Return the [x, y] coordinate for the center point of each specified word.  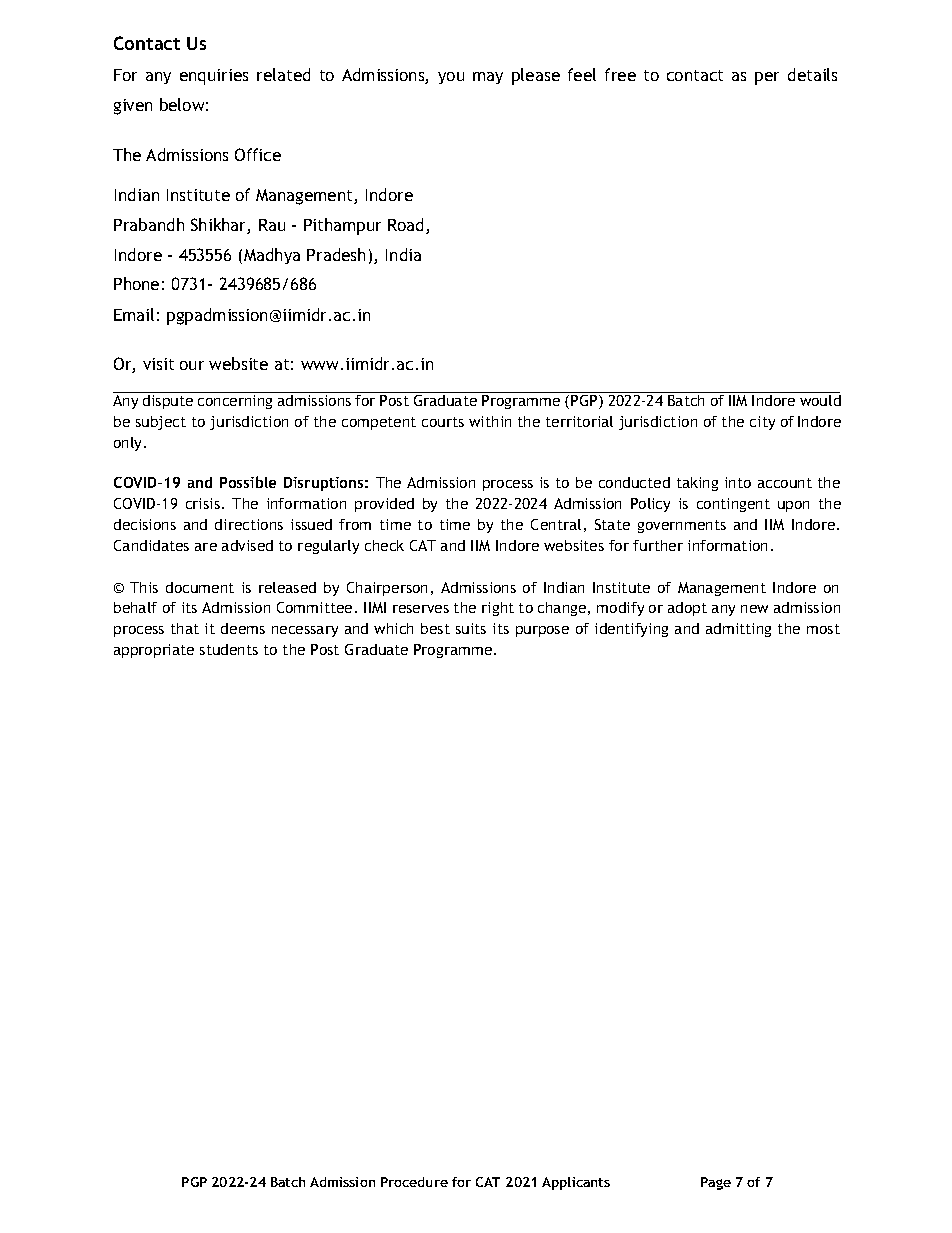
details [812, 74]
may [488, 78]
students [229, 649]
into [738, 482]
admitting [738, 630]
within [490, 421]
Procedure [414, 1182]
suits [471, 628]
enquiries [214, 77]
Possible [248, 482]
